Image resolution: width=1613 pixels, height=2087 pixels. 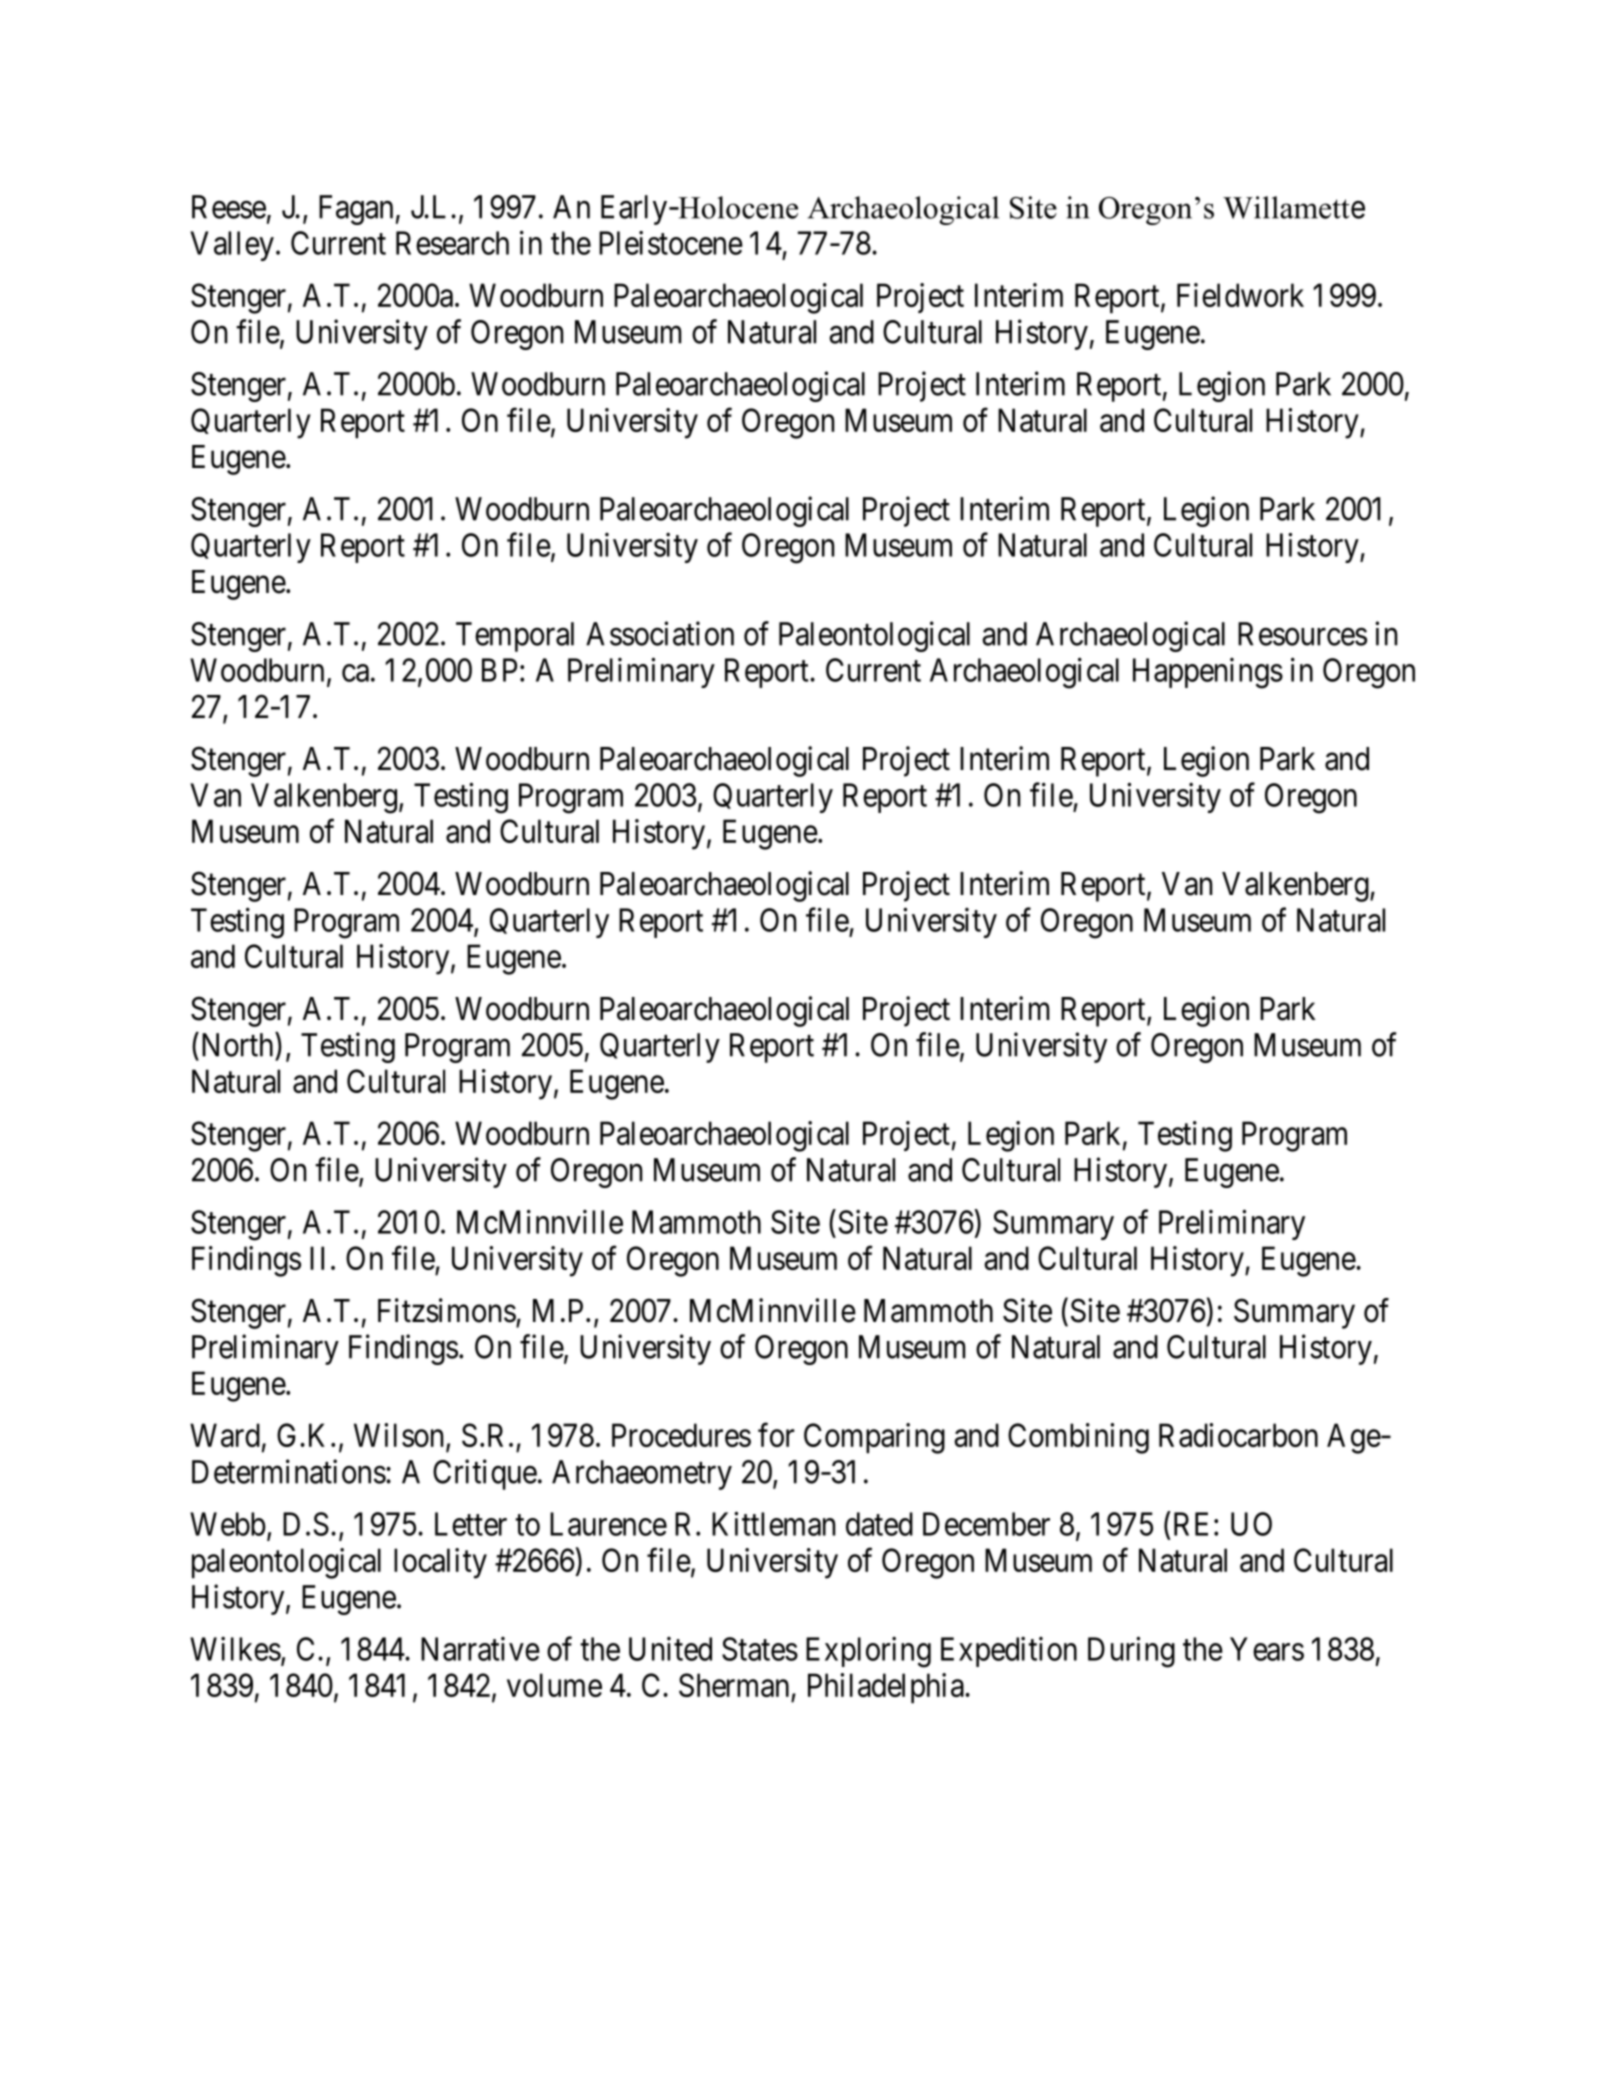 I want to click on Wilson, so click(x=400, y=1436).
